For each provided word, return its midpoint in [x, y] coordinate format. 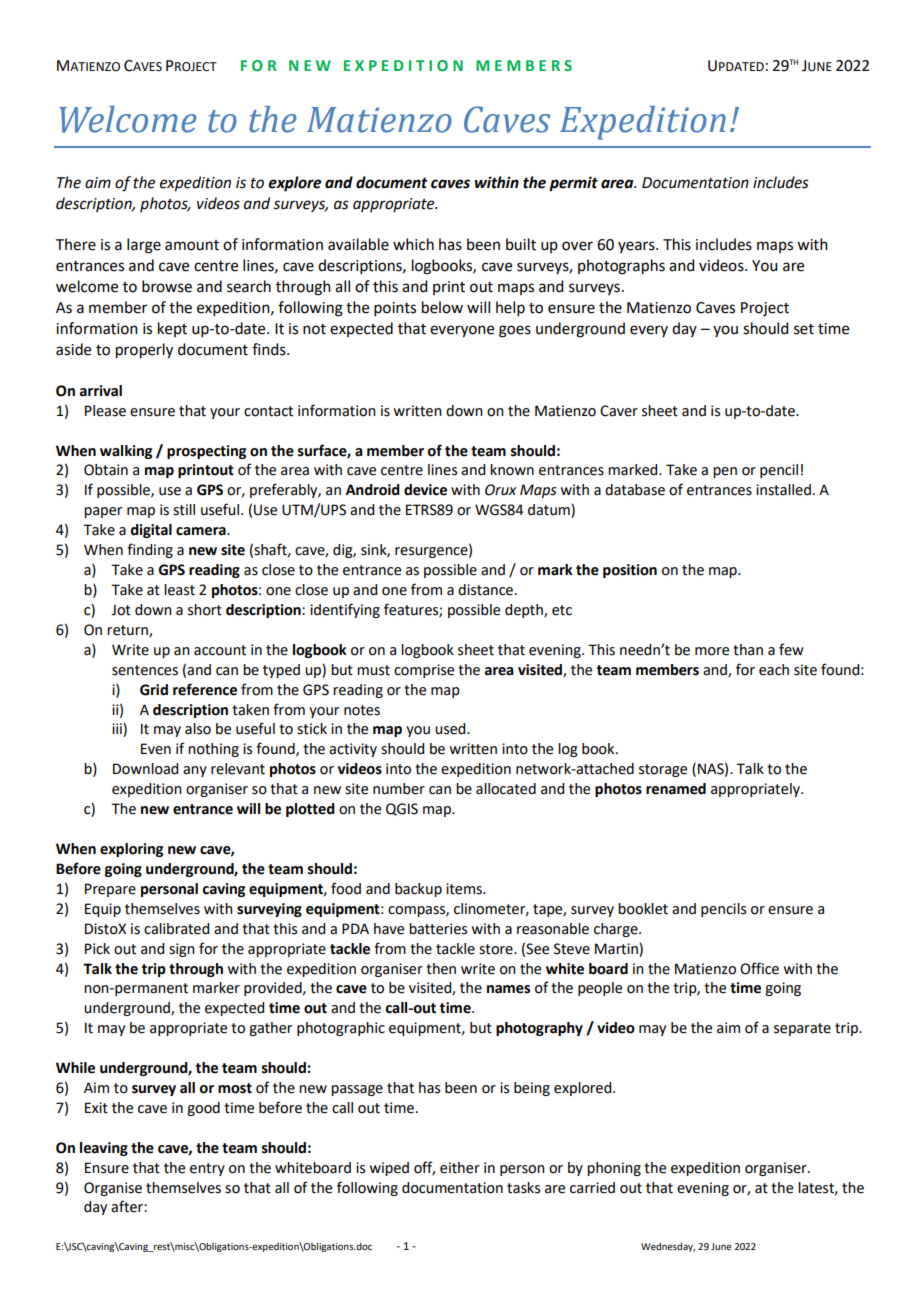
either [460, 1168]
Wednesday [668, 1247]
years [637, 247]
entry [207, 1169]
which [413, 244]
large [144, 246]
